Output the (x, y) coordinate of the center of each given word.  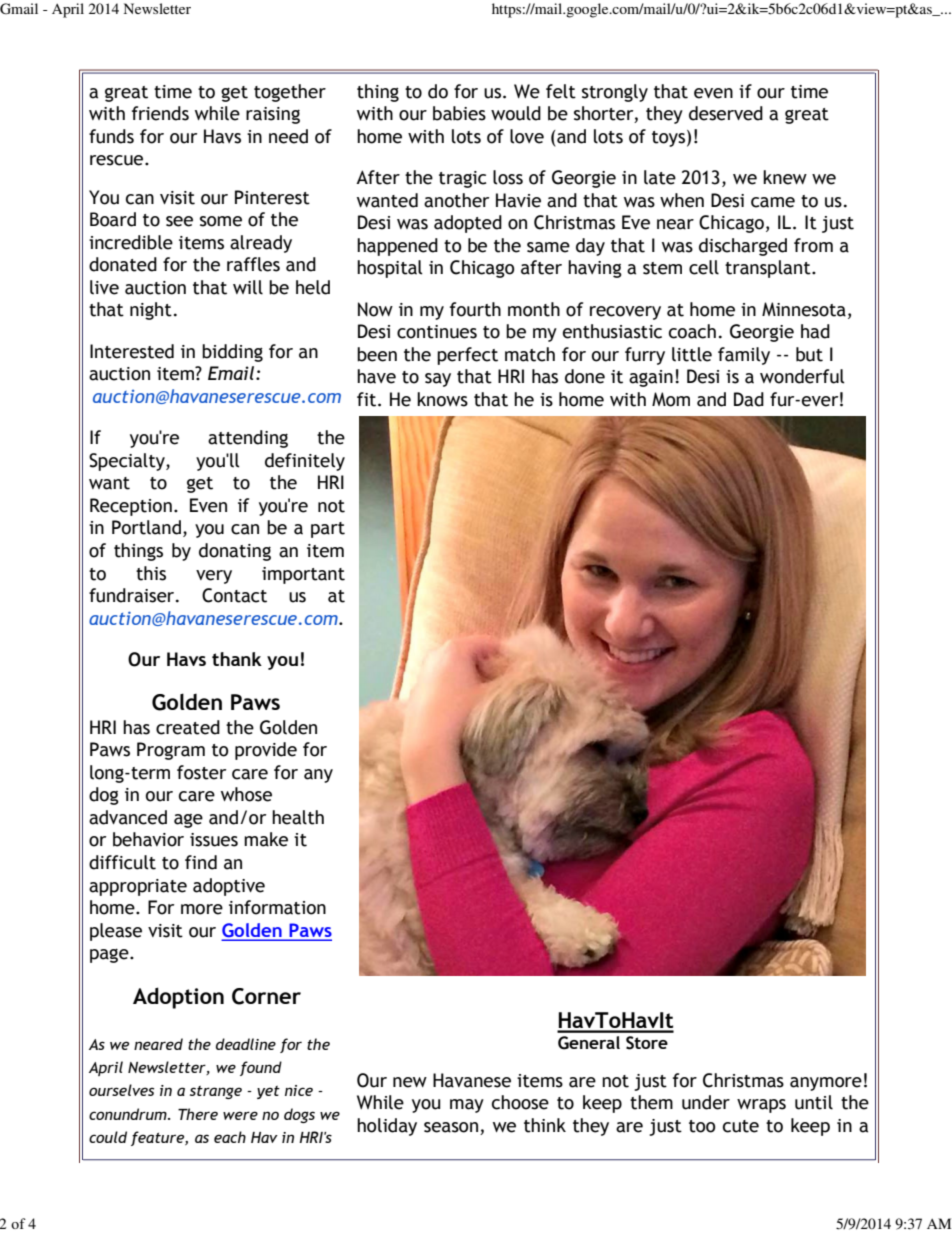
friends (160, 113)
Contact (234, 595)
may (467, 1106)
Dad (749, 399)
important (303, 575)
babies (459, 113)
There (198, 1114)
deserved (726, 113)
